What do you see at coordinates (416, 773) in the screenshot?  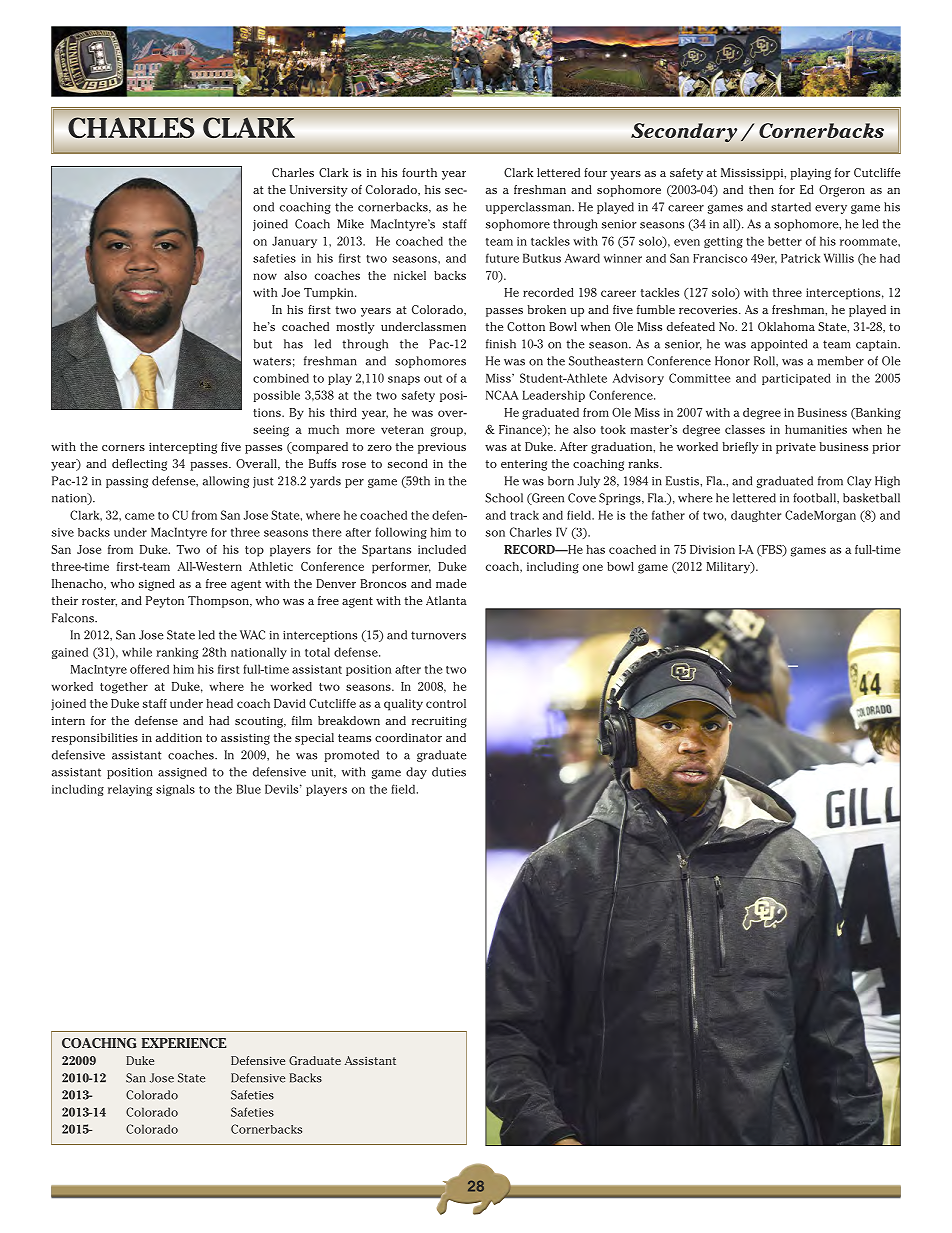 I see `day` at bounding box center [416, 773].
